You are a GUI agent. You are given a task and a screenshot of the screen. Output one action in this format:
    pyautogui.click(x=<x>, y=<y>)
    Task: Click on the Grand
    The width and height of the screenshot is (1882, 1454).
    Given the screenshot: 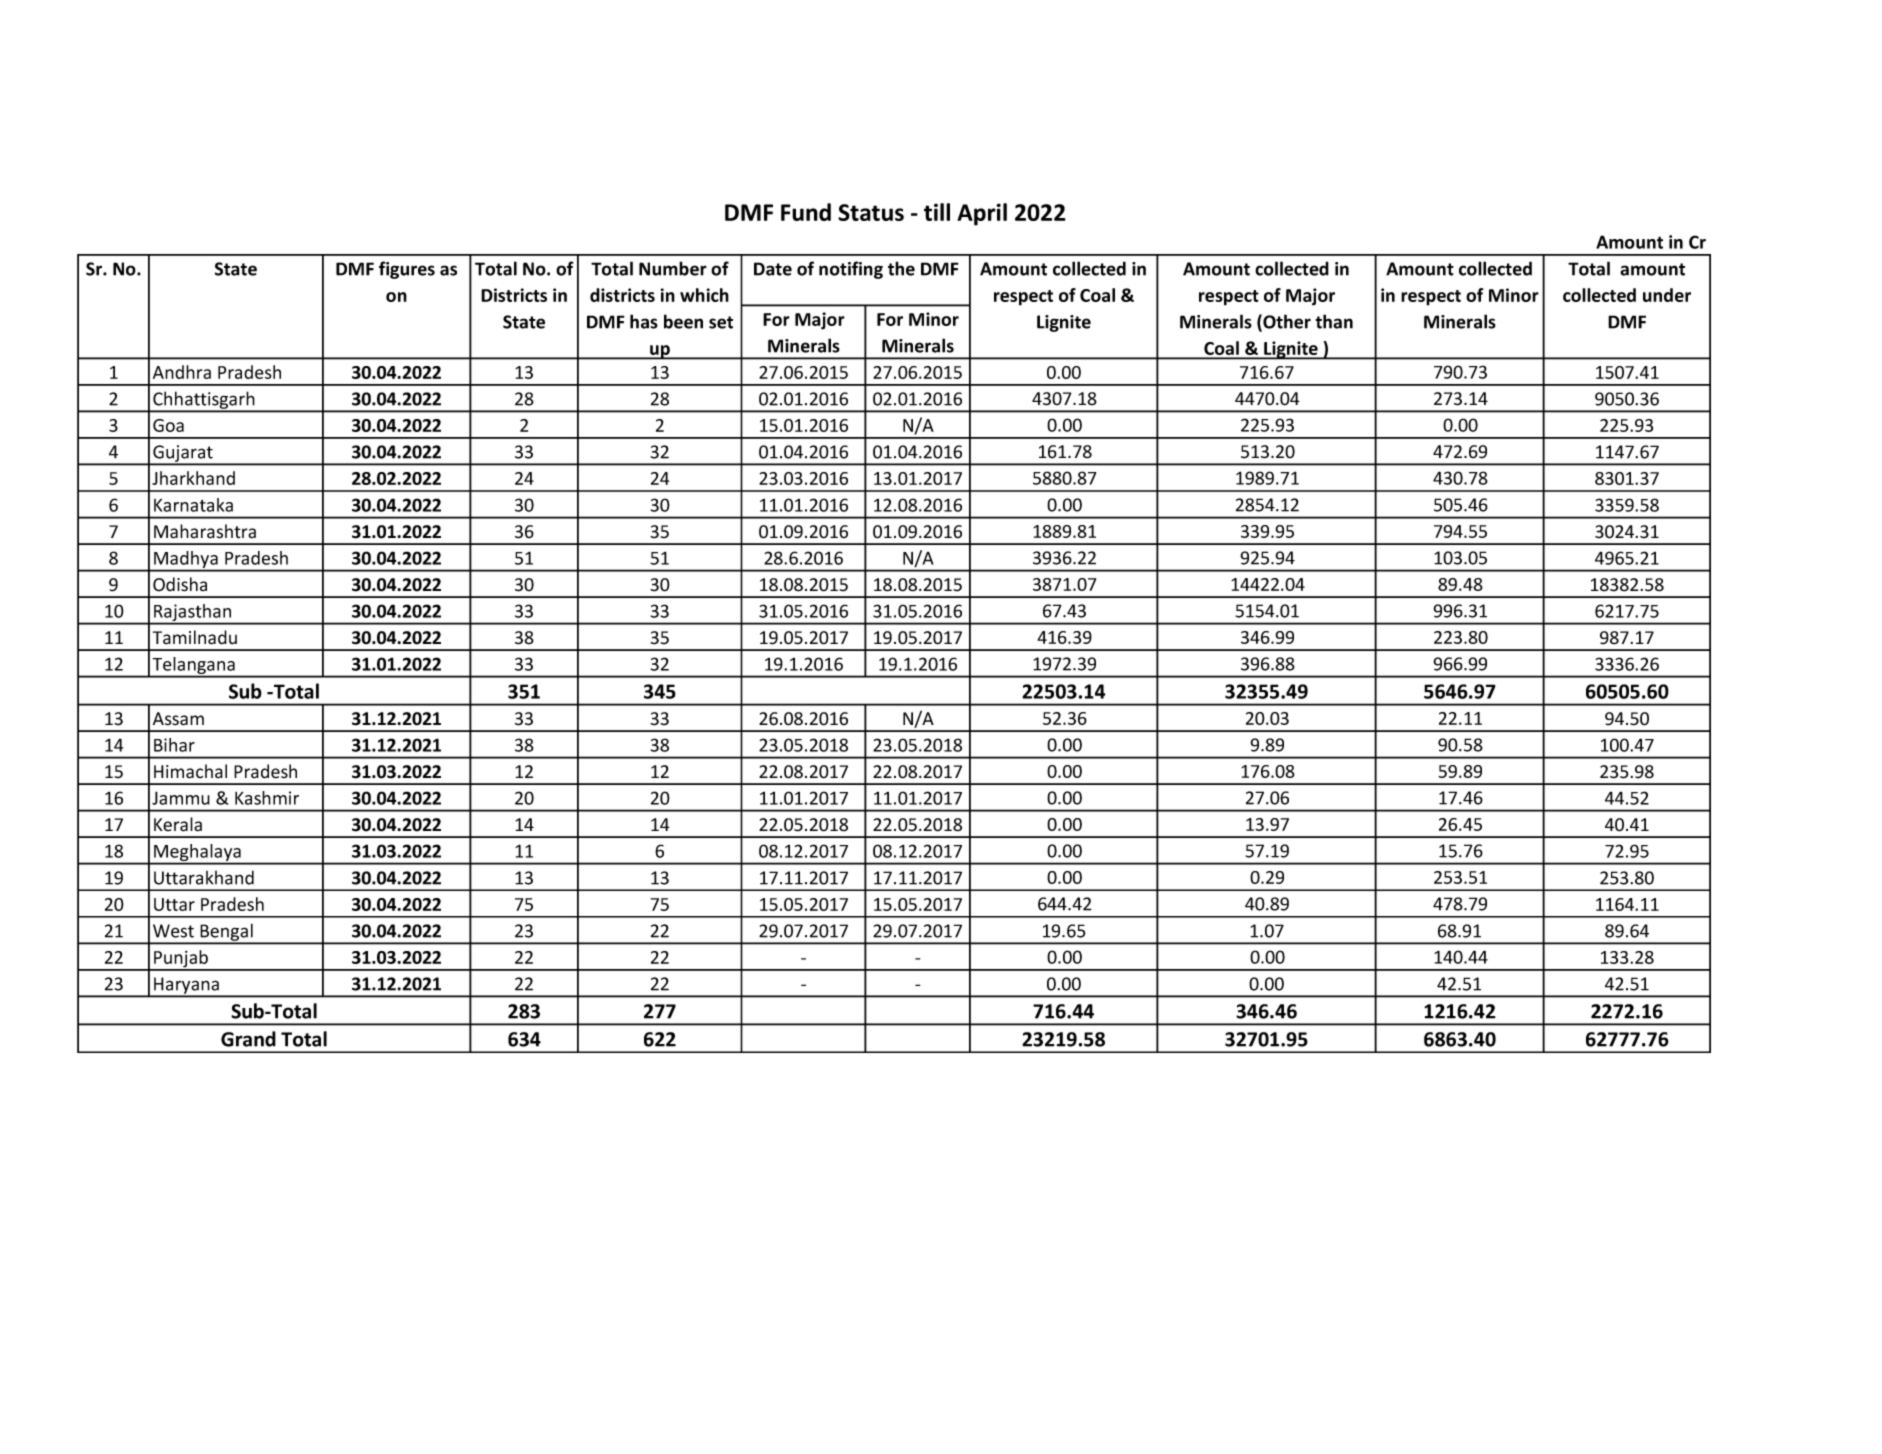 What is the action you would take?
    pyautogui.click(x=248, y=1039)
